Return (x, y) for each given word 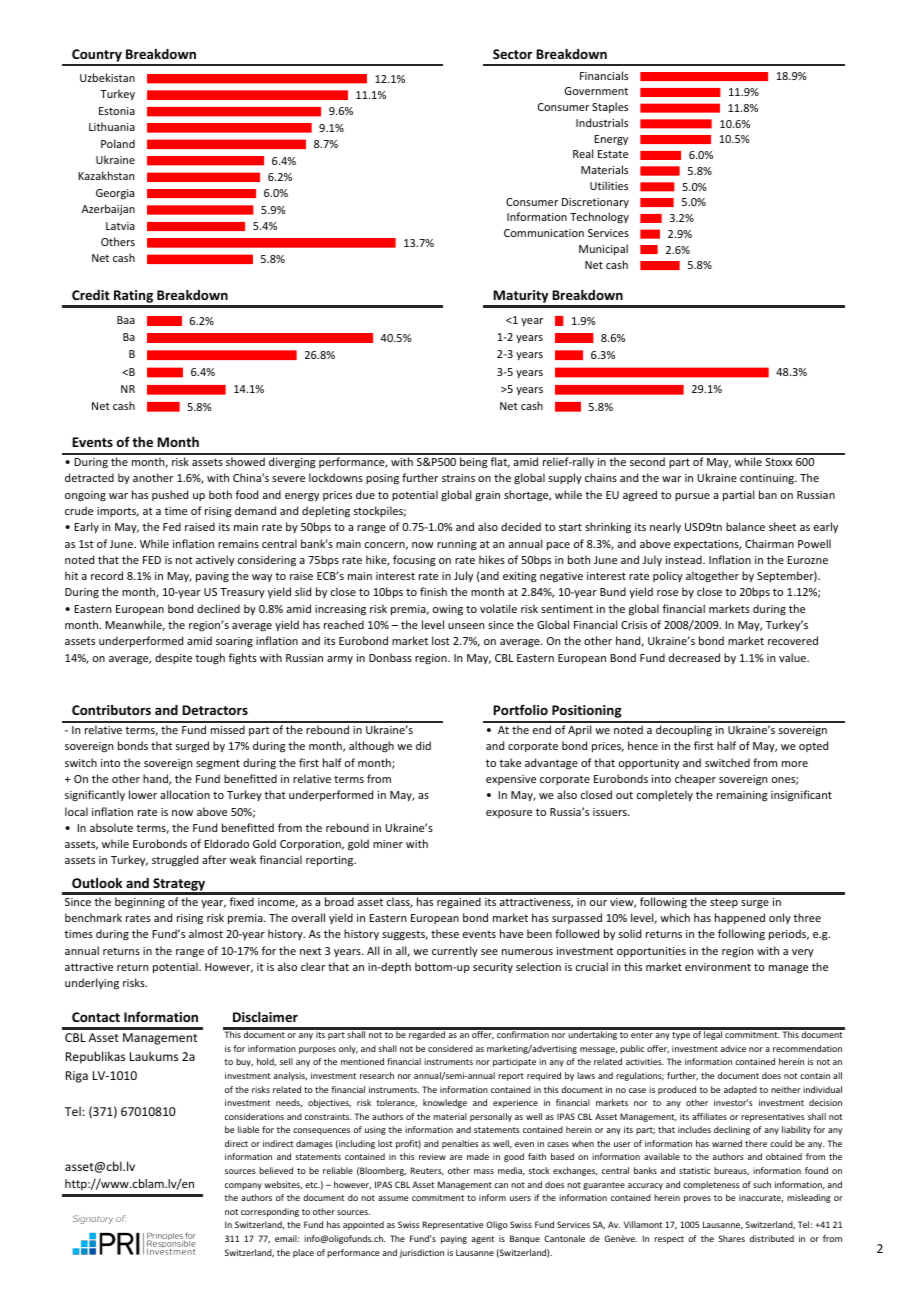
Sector (512, 54)
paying (454, 1239)
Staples (610, 107)
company (243, 1186)
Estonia (117, 111)
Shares (731, 1238)
